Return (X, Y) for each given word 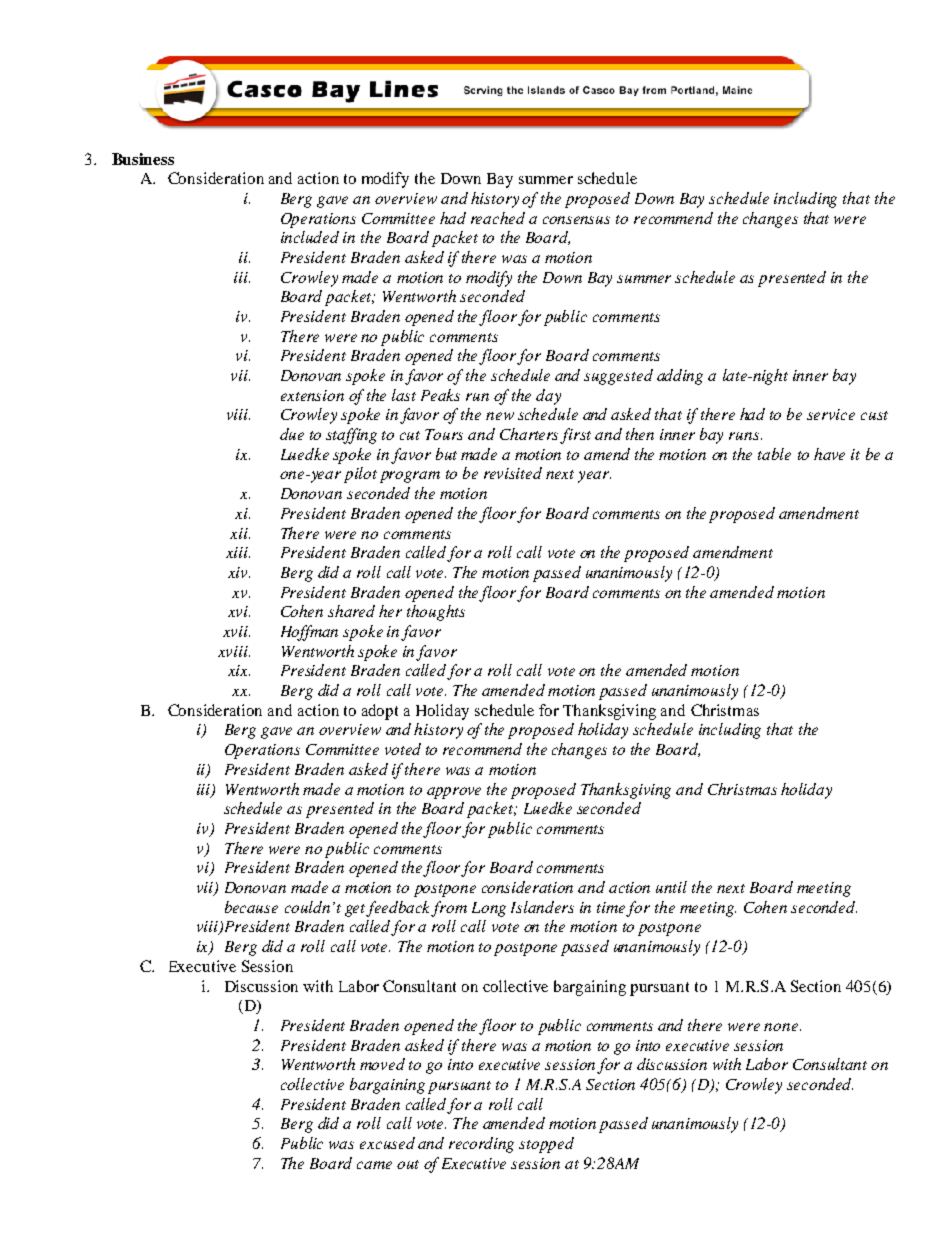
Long (489, 909)
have (829, 454)
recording (481, 1145)
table (774, 454)
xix (239, 670)
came (374, 1165)
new (500, 416)
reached (498, 218)
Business (143, 159)
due (292, 434)
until (671, 887)
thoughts (436, 613)
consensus (576, 220)
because (251, 907)
